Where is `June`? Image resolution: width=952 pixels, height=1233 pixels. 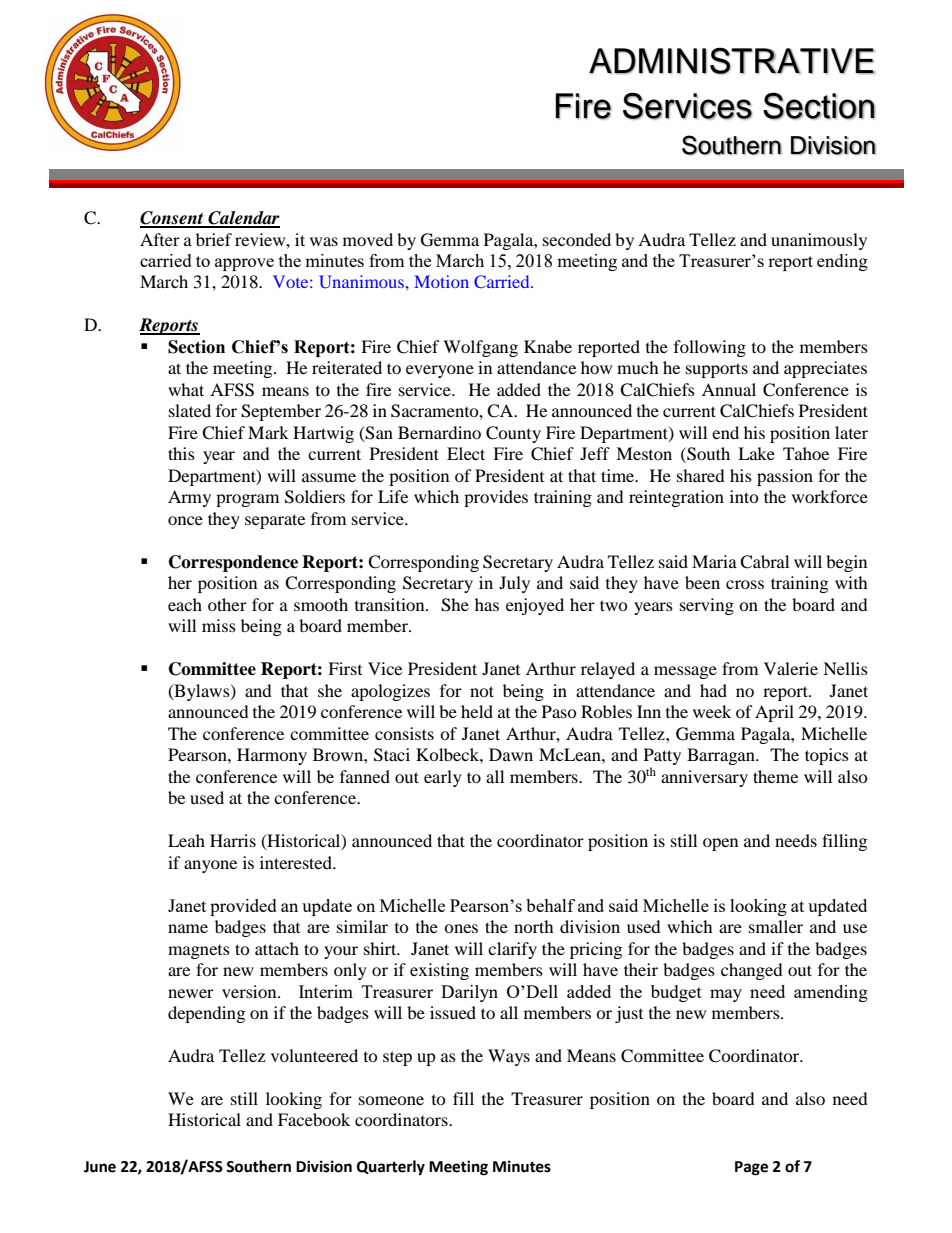
June is located at coordinates (100, 1167).
